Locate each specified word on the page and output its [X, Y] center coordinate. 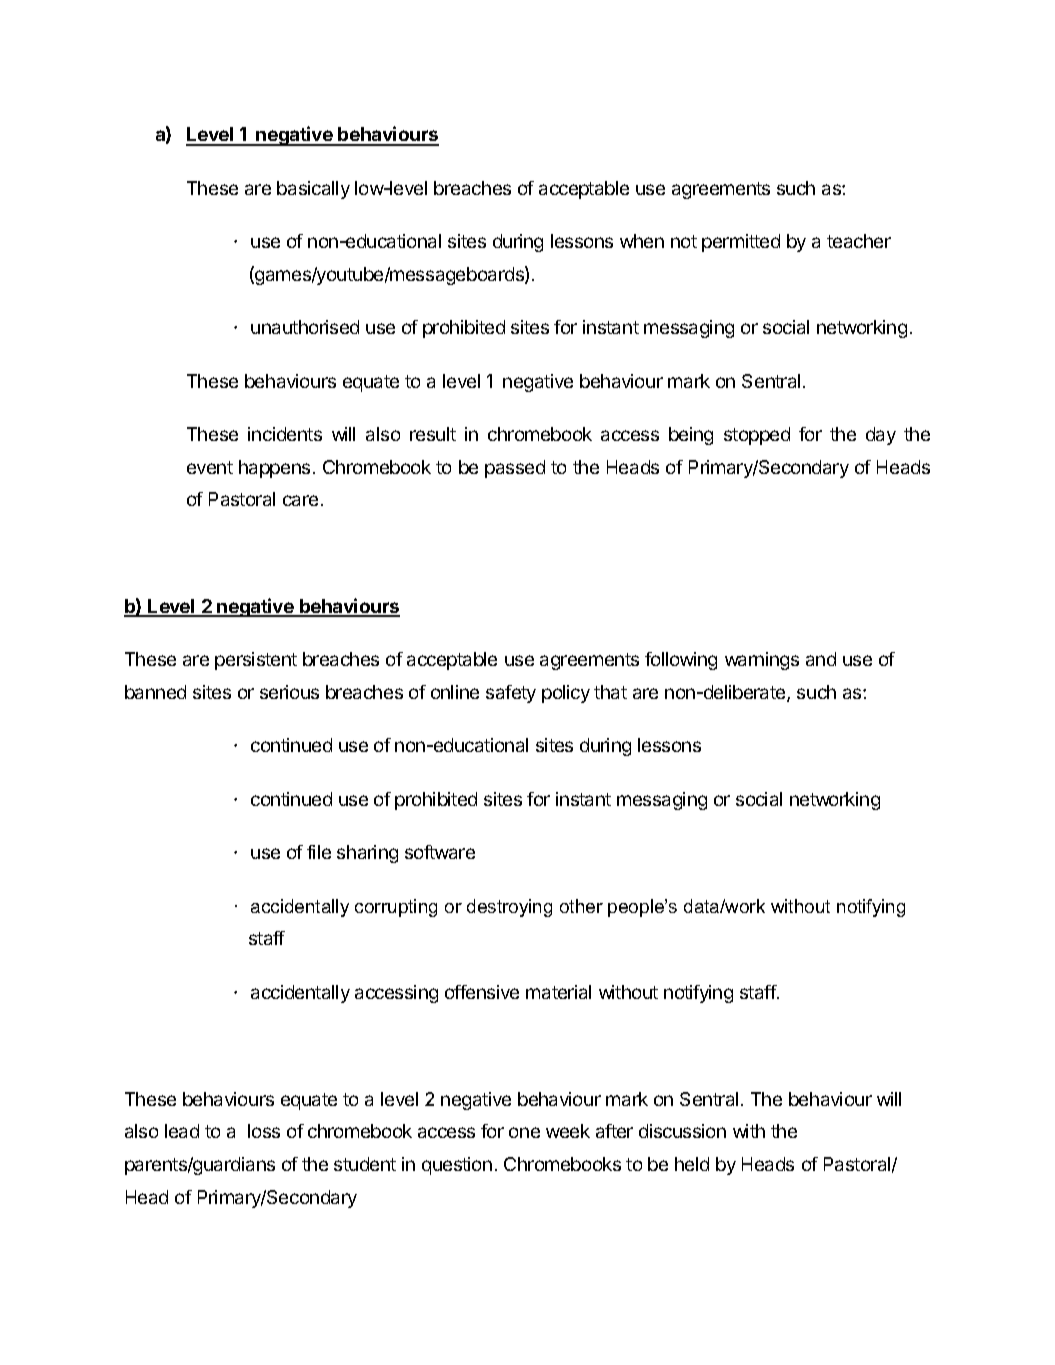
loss [264, 1131]
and [821, 659]
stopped [757, 436]
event [210, 467]
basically [313, 190]
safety [511, 694]
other [581, 906]
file [319, 852]
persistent [256, 661]
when [642, 241]
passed [515, 469]
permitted [741, 243]
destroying [509, 908]
